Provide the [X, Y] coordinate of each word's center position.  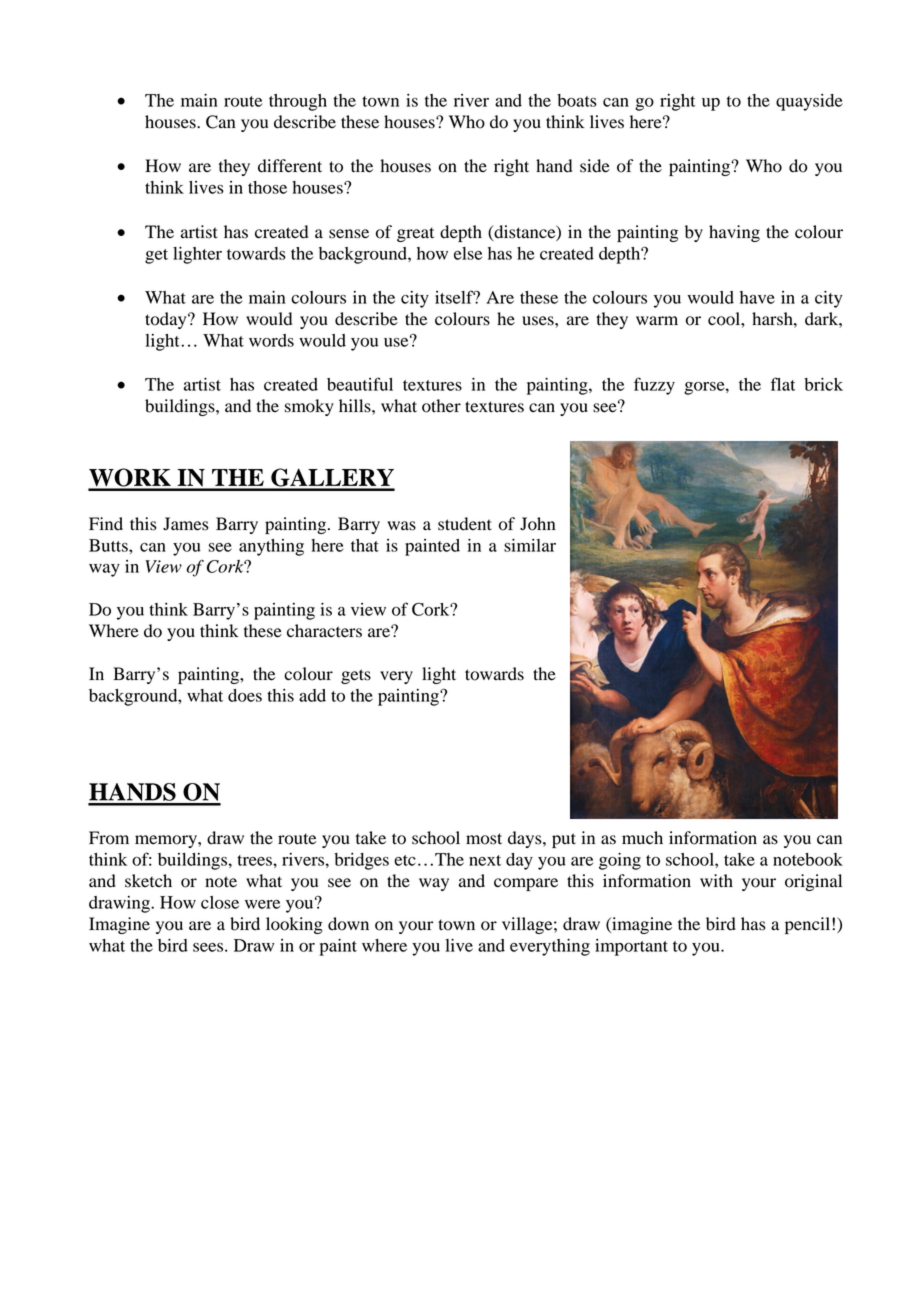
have [757, 297]
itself [455, 297]
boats [577, 100]
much [642, 838]
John [538, 524]
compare [526, 884]
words [271, 340]
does [245, 695]
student [465, 524]
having [734, 233]
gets [356, 676]
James [186, 524]
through [298, 102]
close [220, 902]
